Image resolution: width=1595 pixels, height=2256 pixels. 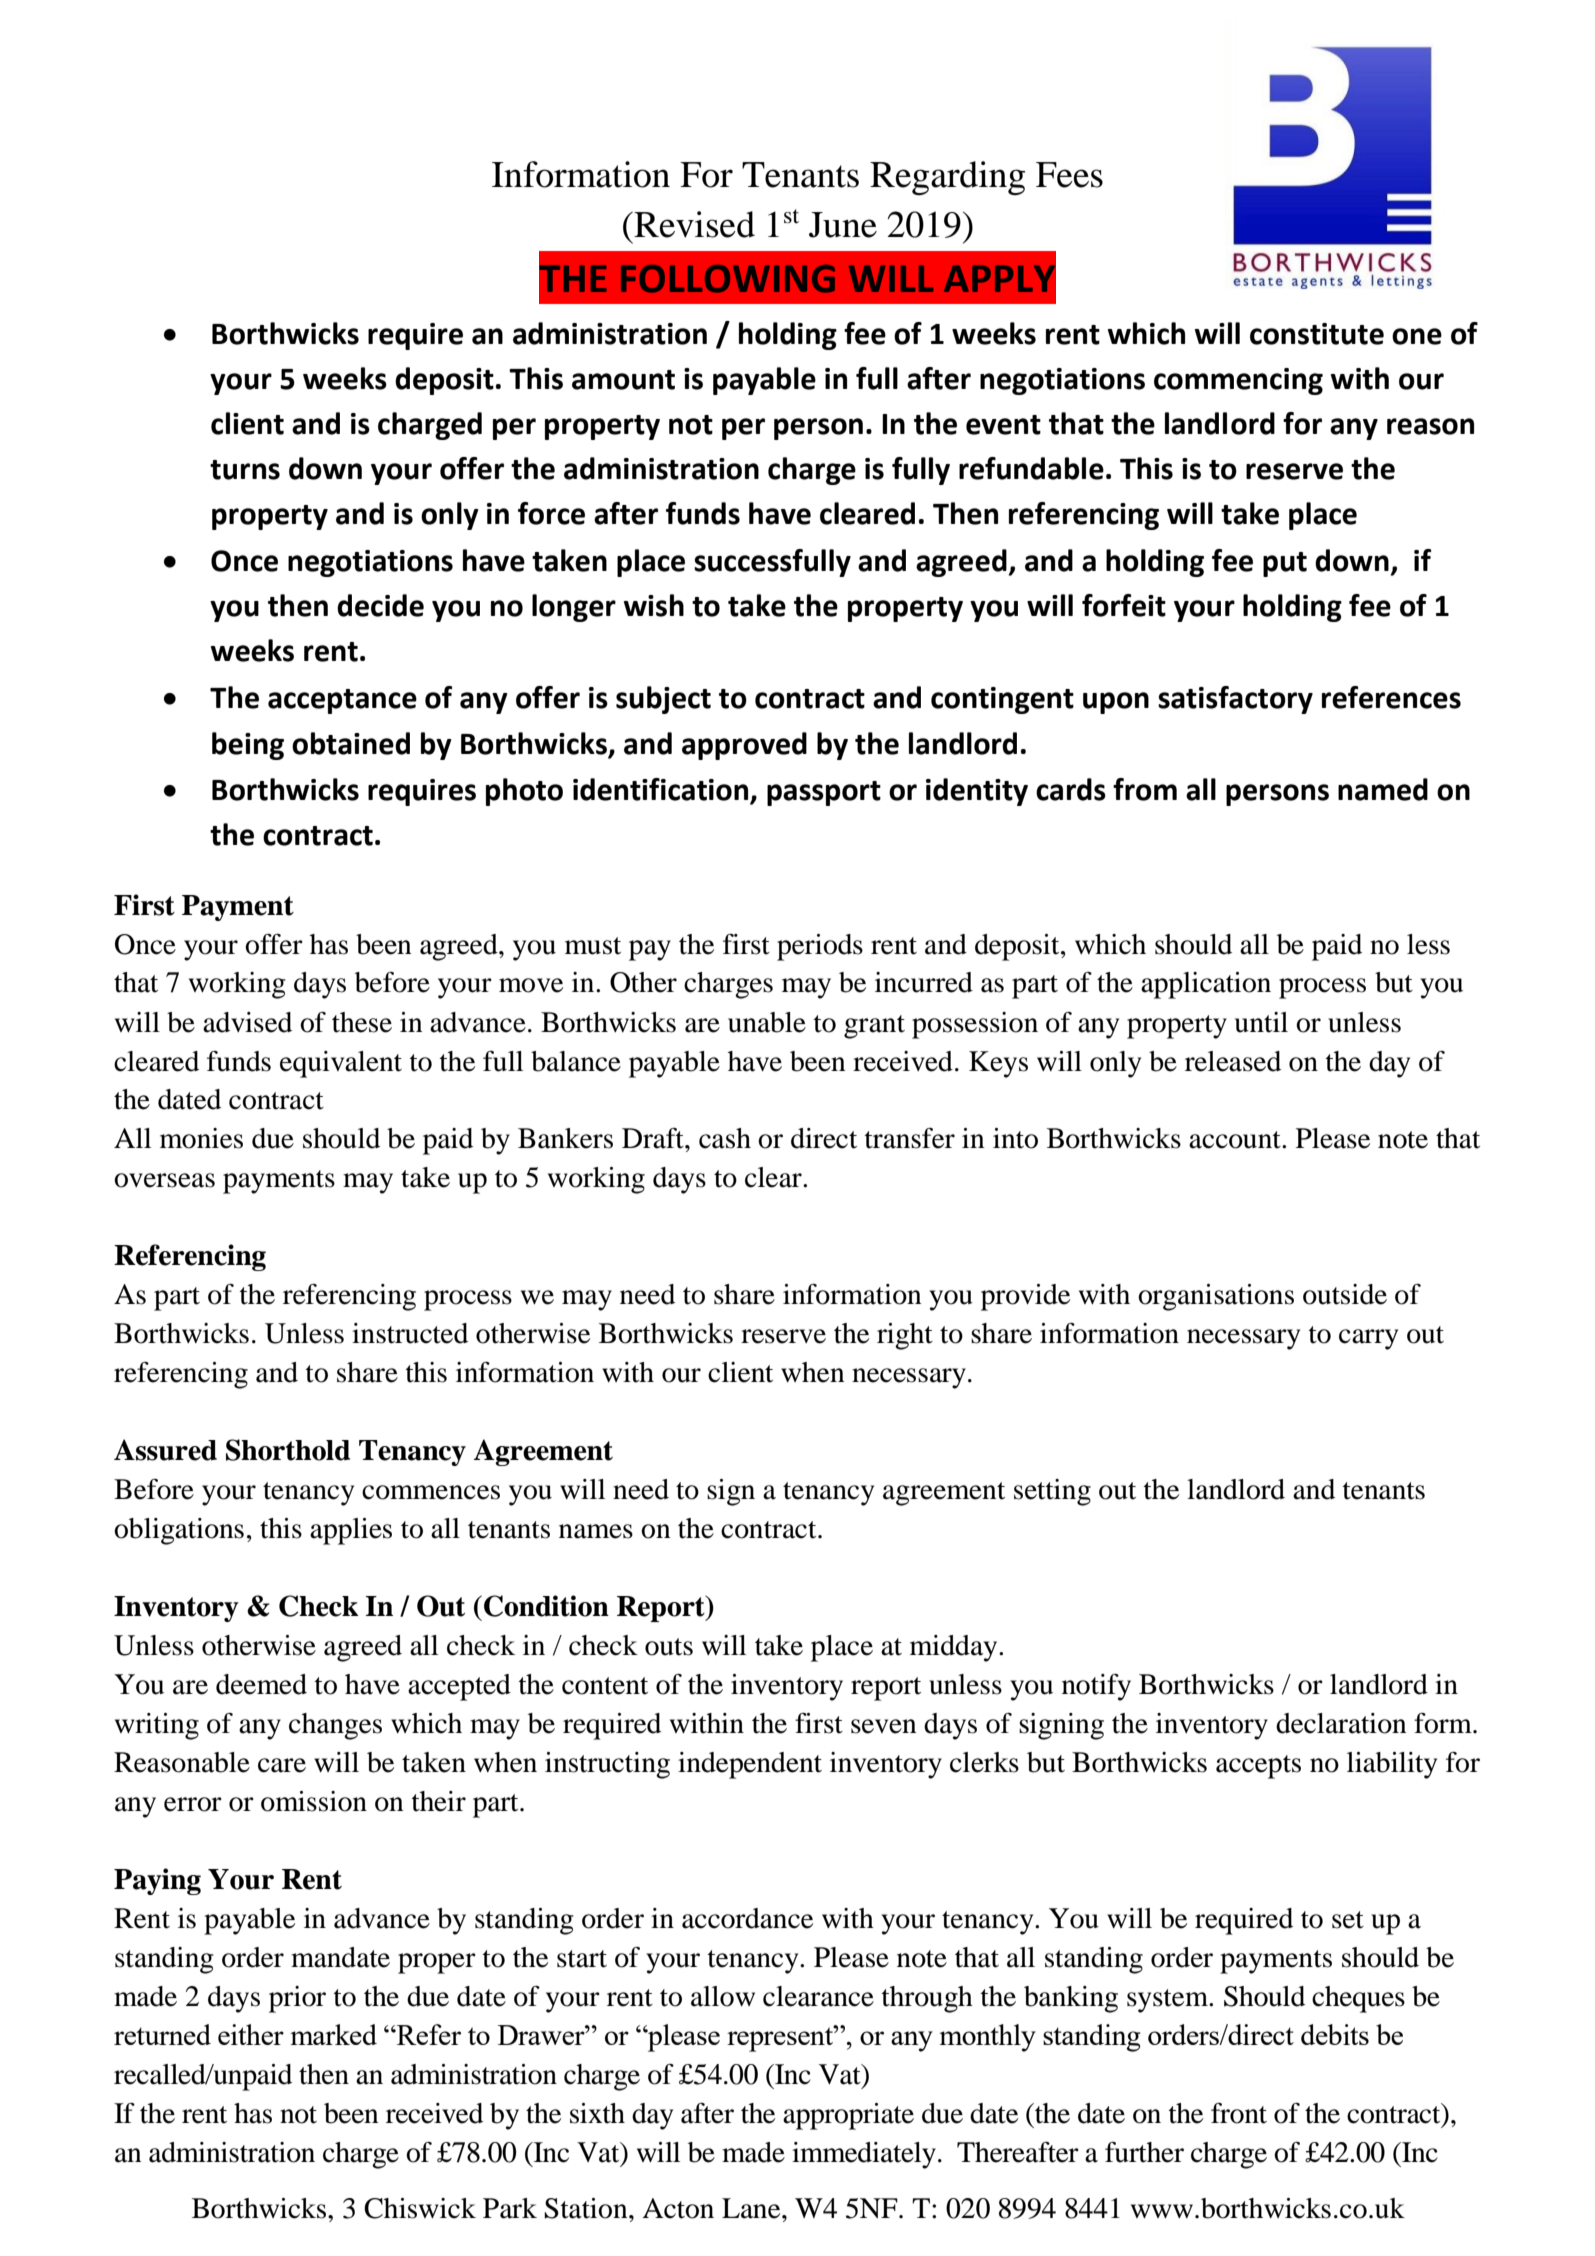 I want to click on deemed, so click(x=261, y=1684).
